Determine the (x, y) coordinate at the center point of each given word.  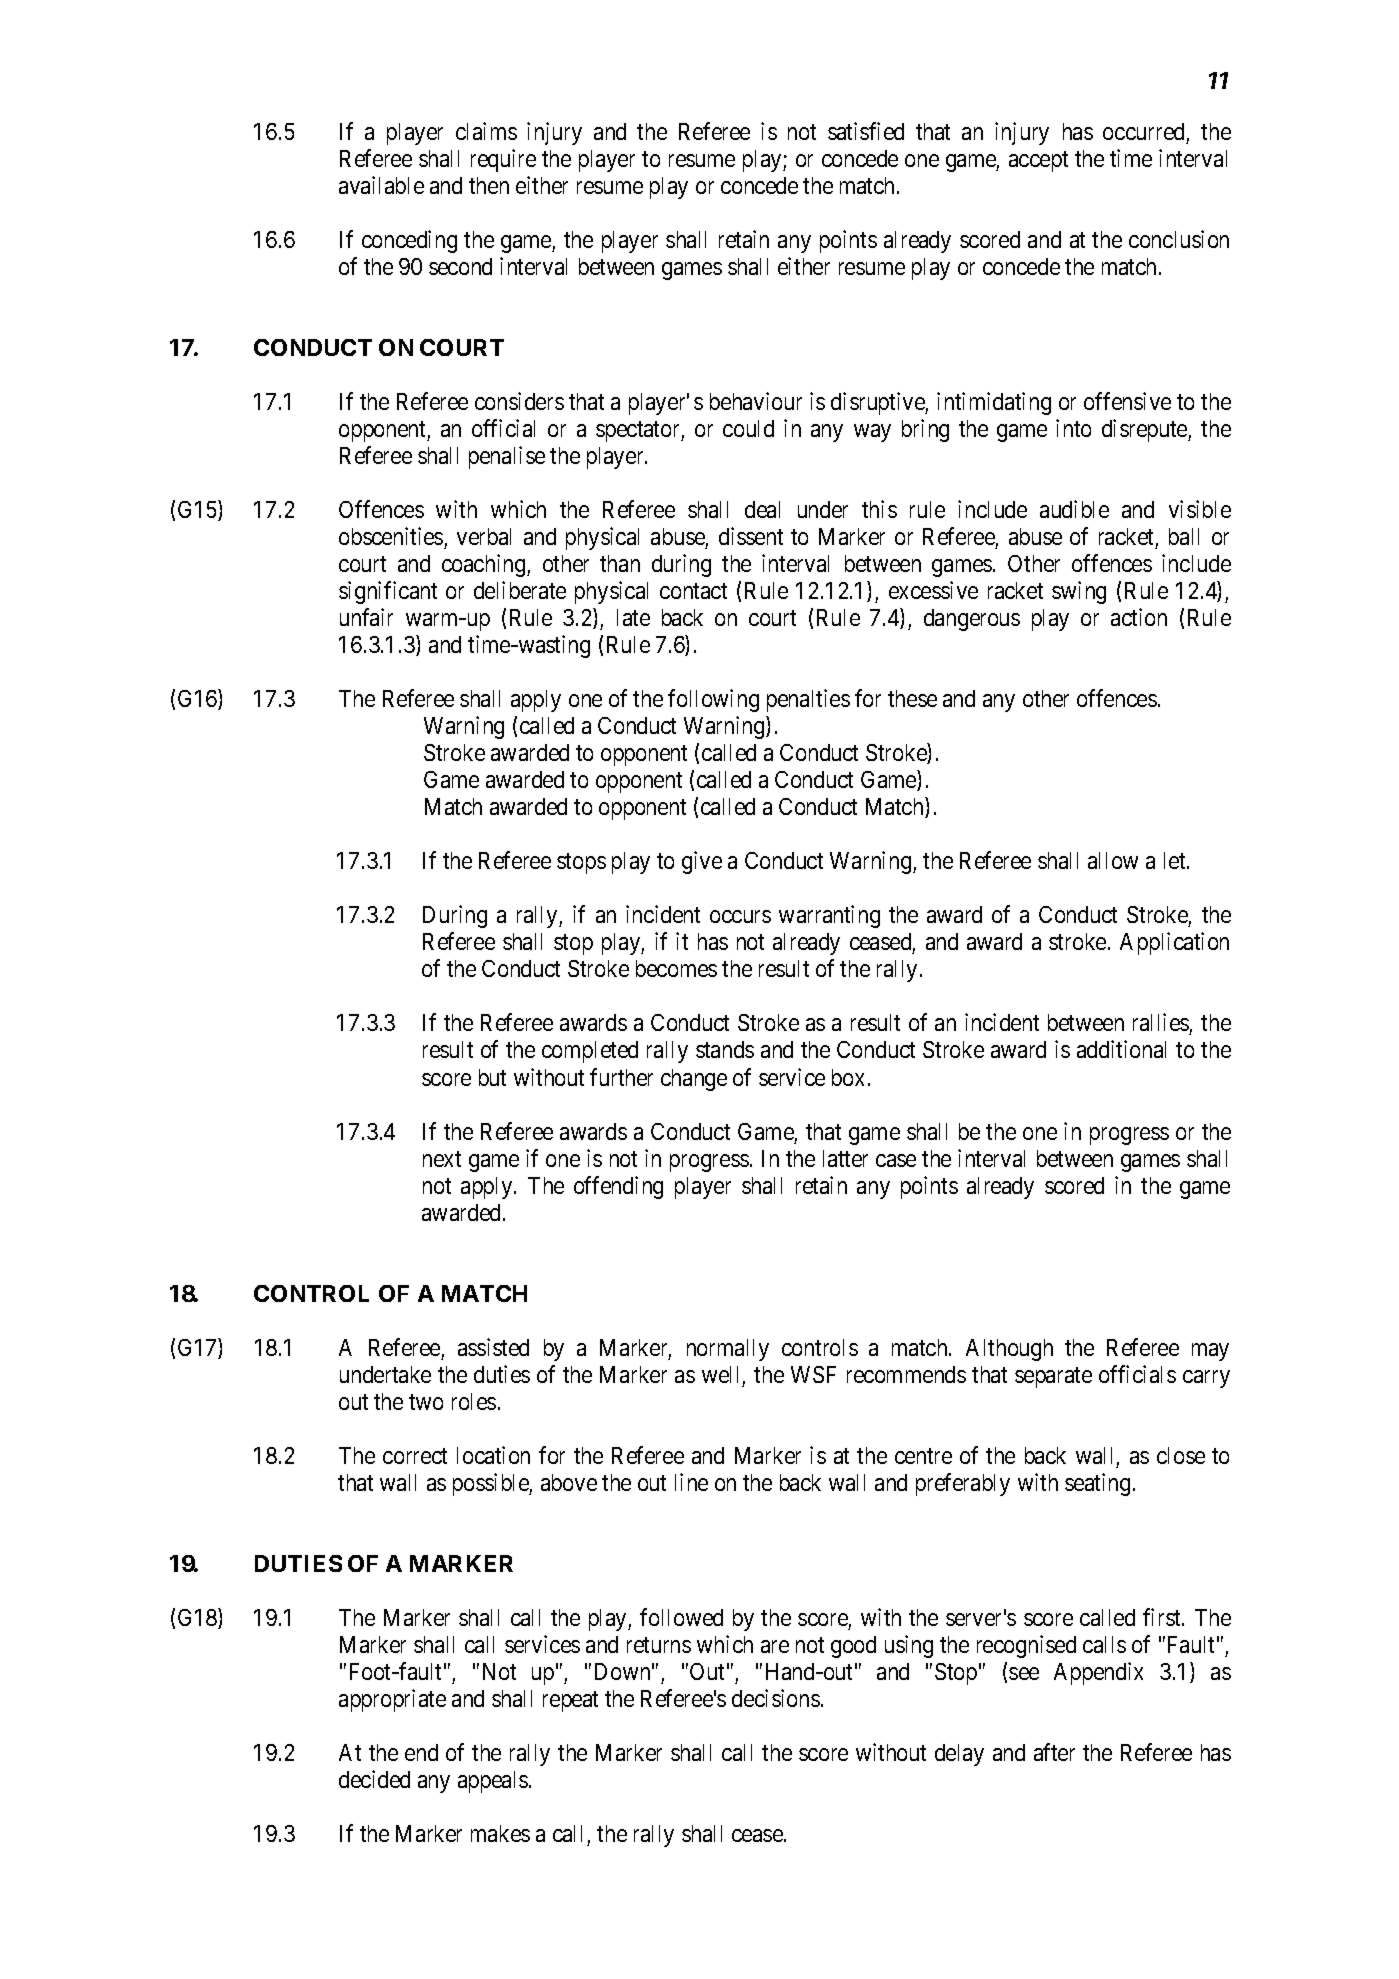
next (442, 1159)
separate (1053, 1377)
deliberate (520, 590)
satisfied (866, 131)
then (489, 185)
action (1139, 617)
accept (1038, 161)
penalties (808, 700)
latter (845, 1158)
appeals (493, 1782)
